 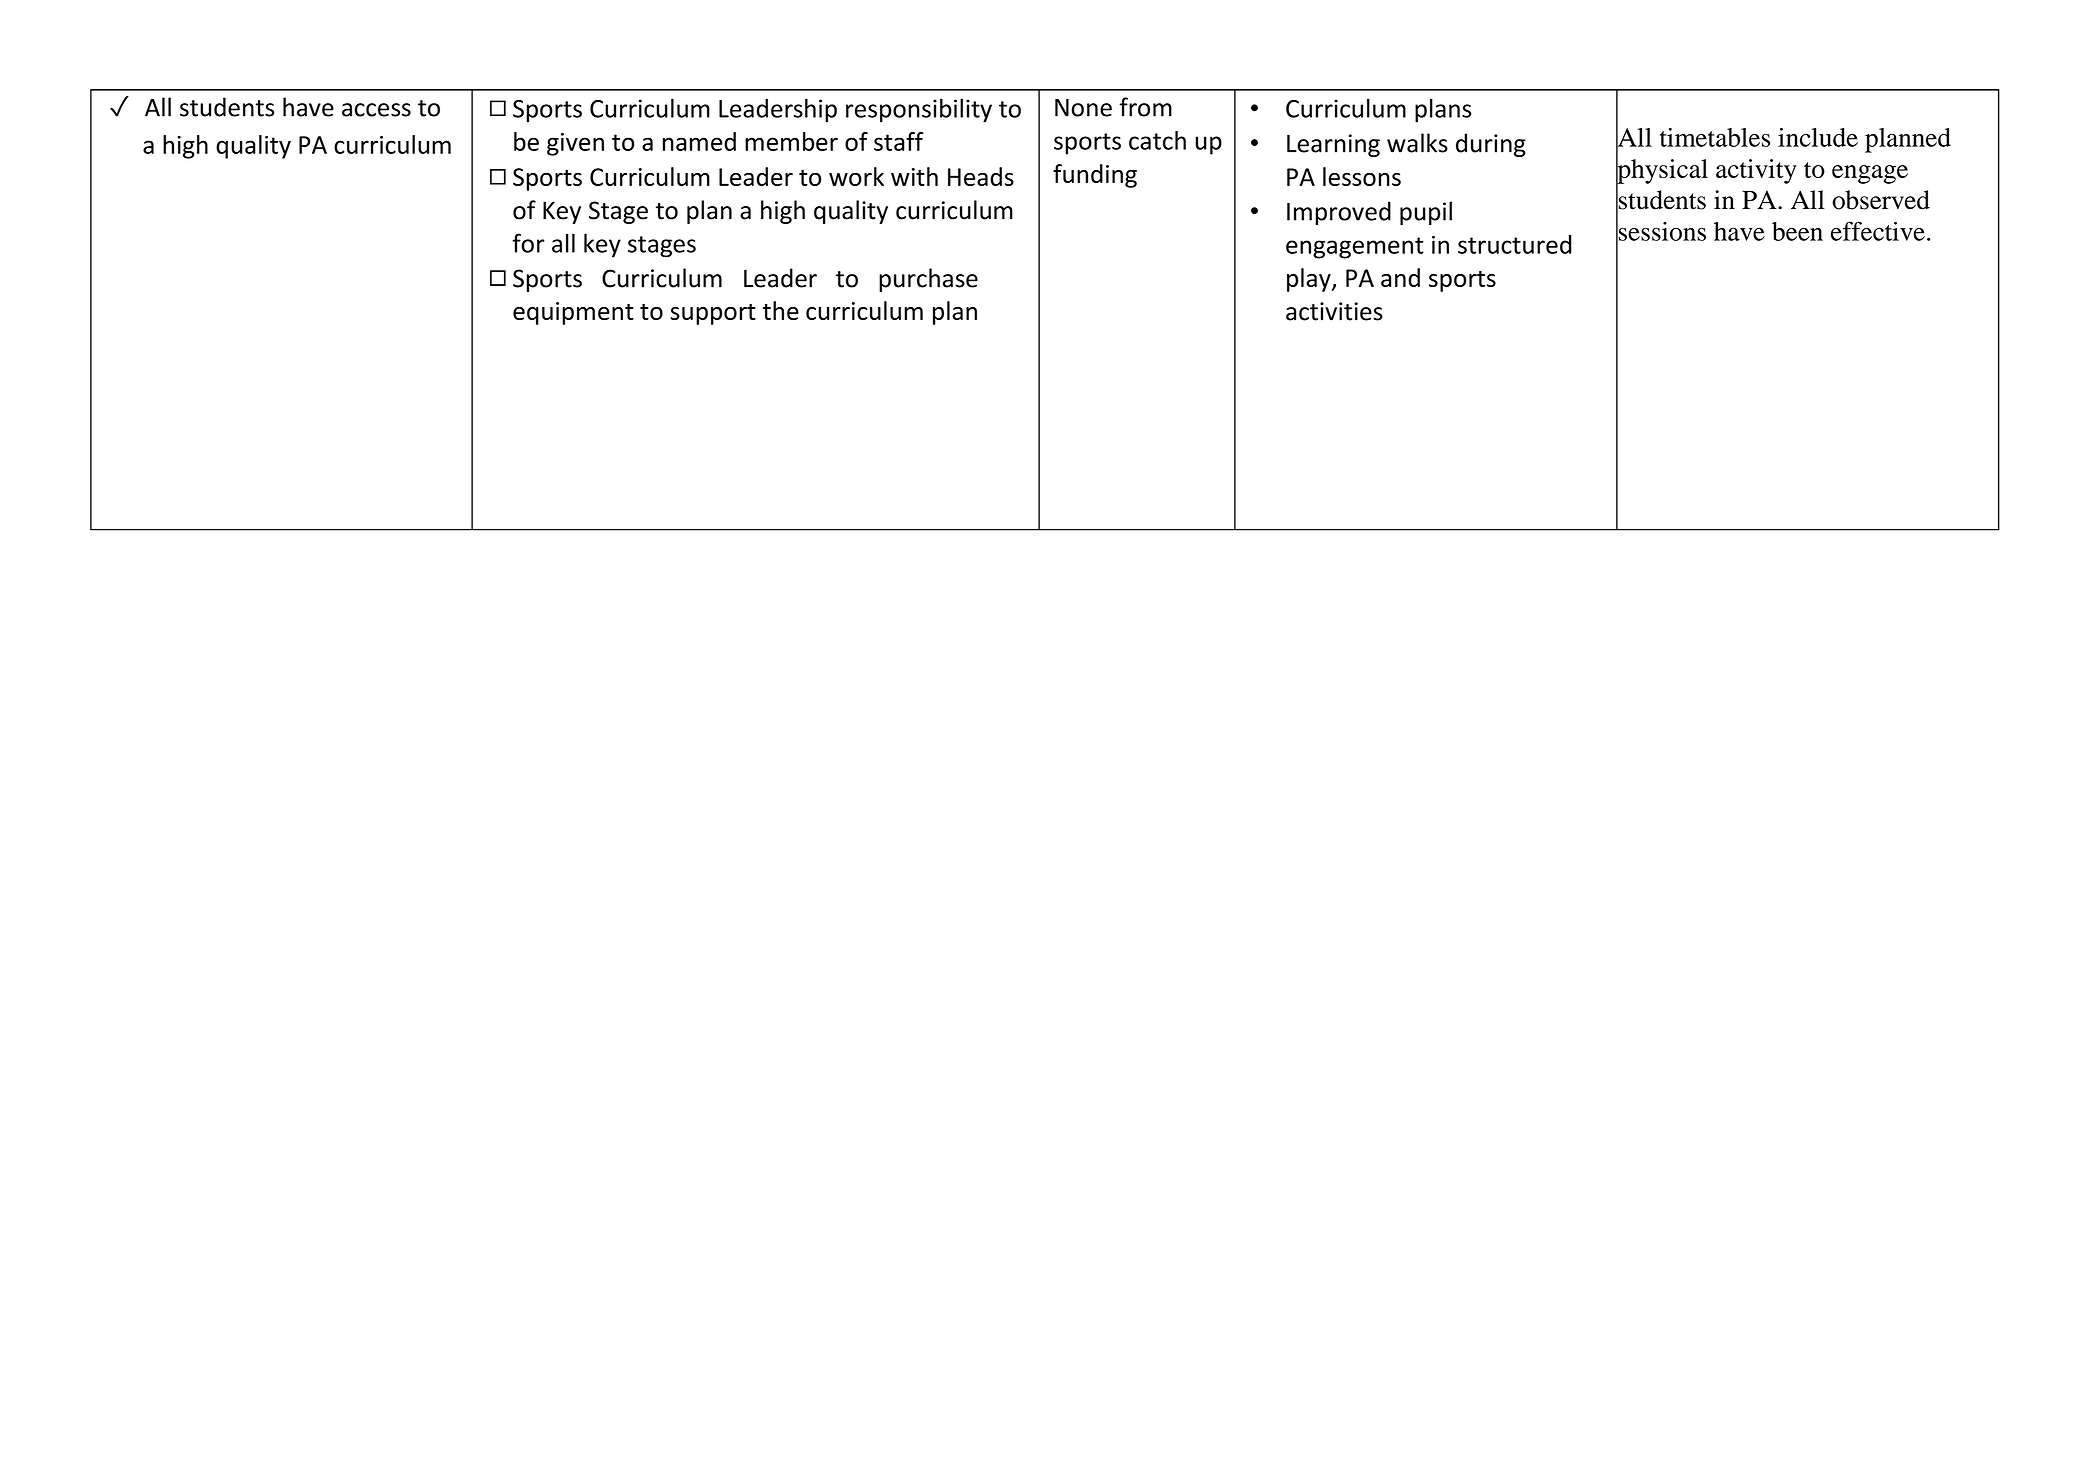 What do you see at coordinates (1083, 108) in the screenshot?
I see `None` at bounding box center [1083, 108].
